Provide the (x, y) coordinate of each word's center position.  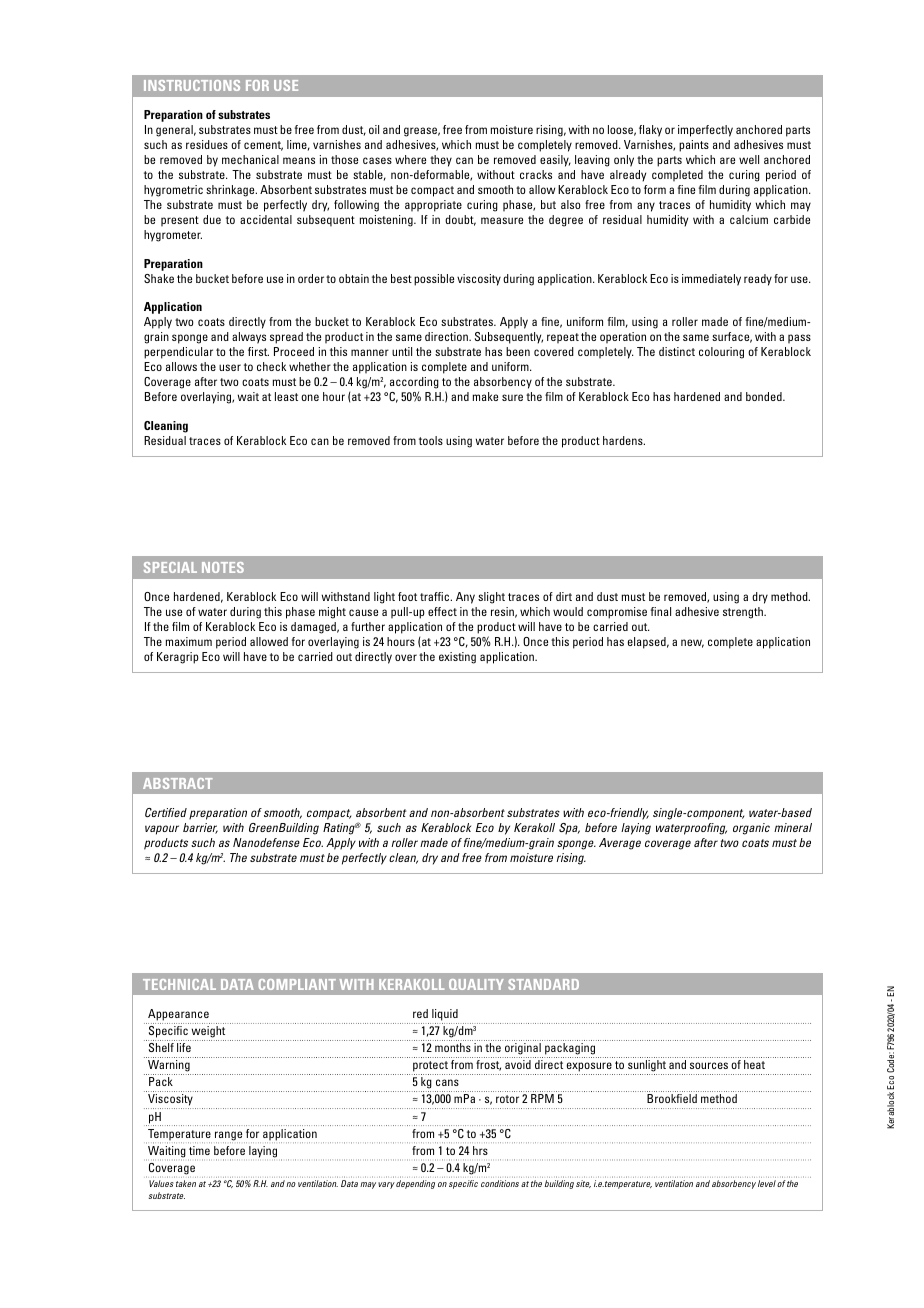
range (230, 1137)
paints (694, 146)
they (441, 161)
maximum (189, 641)
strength (744, 613)
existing (457, 658)
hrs (480, 1150)
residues (207, 144)
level (767, 1183)
